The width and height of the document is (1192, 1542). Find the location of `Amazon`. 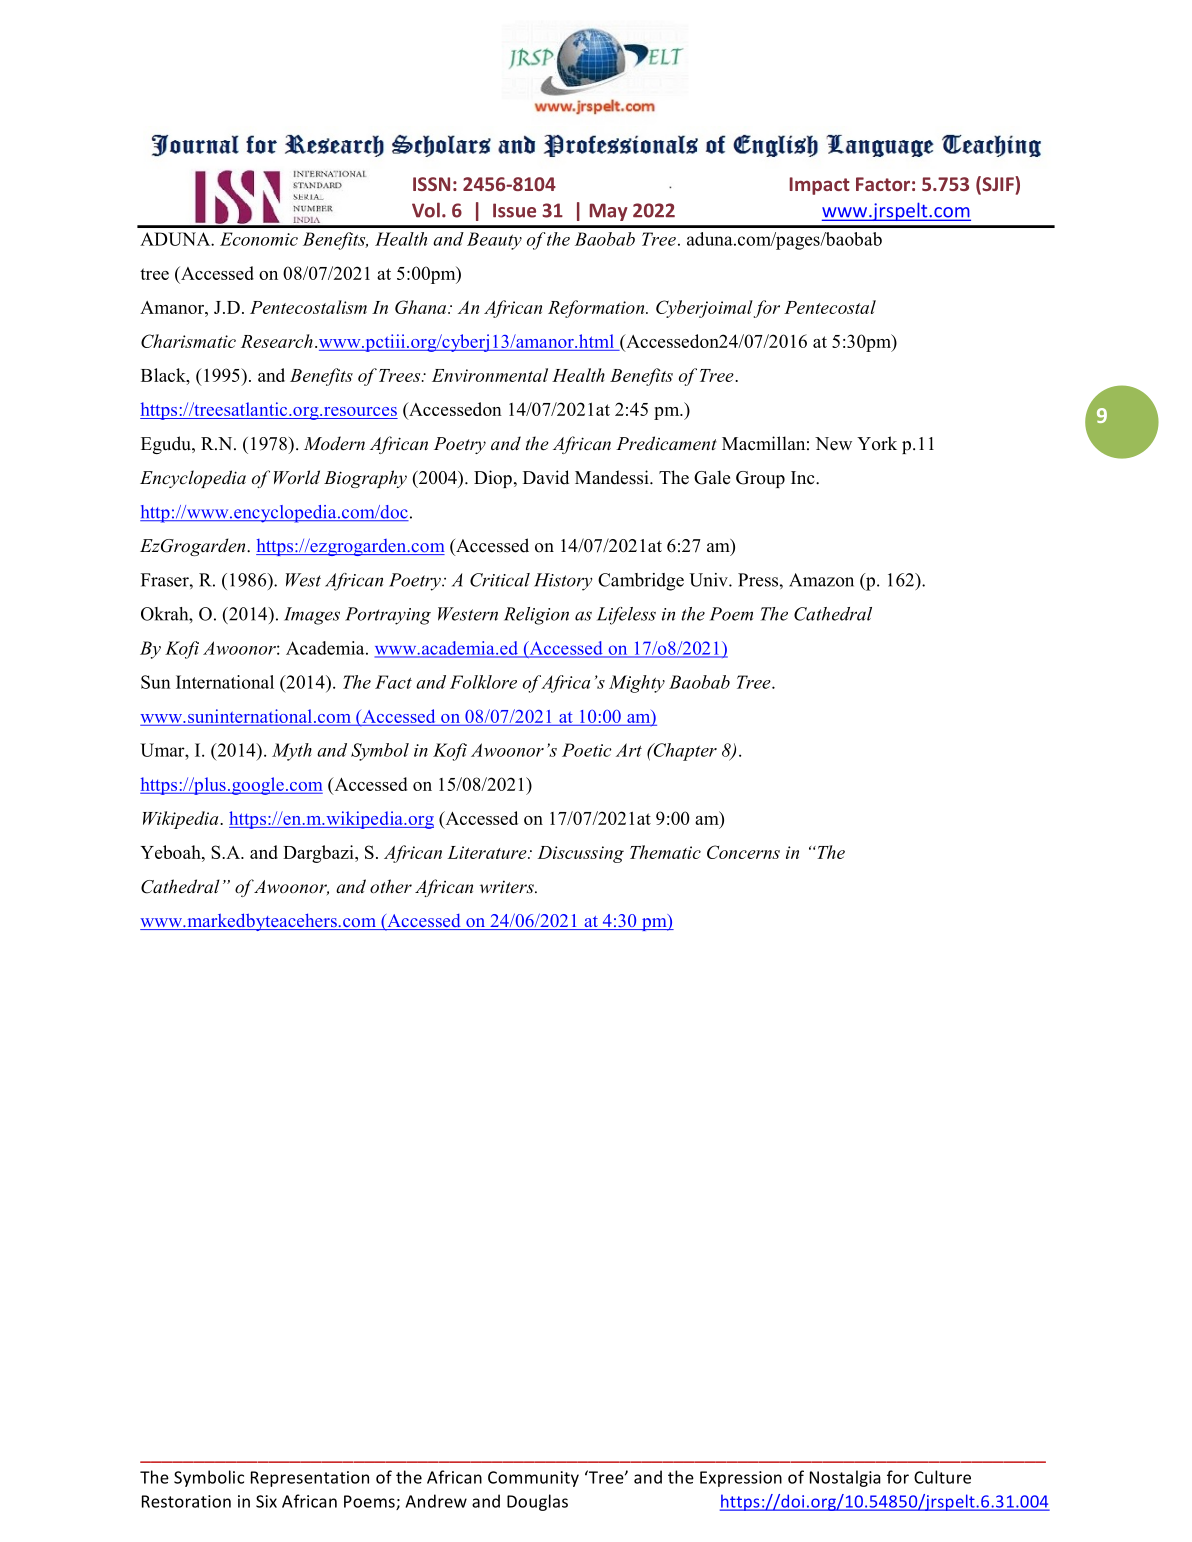

Amazon is located at coordinates (821, 580).
